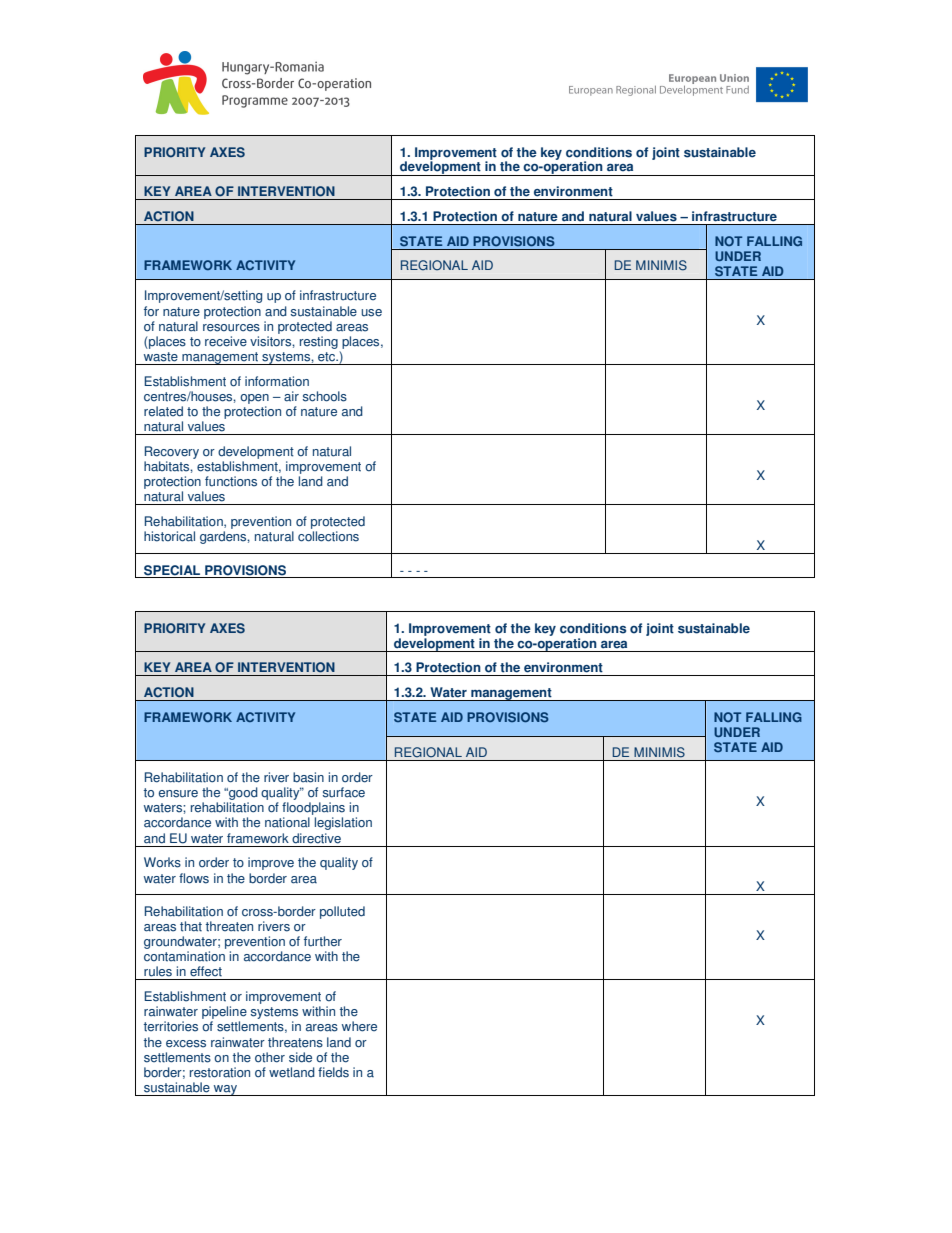 Image resolution: width=952 pixels, height=1233 pixels. Describe the element at coordinates (163, 411) in the screenshot. I see `related` at that location.
